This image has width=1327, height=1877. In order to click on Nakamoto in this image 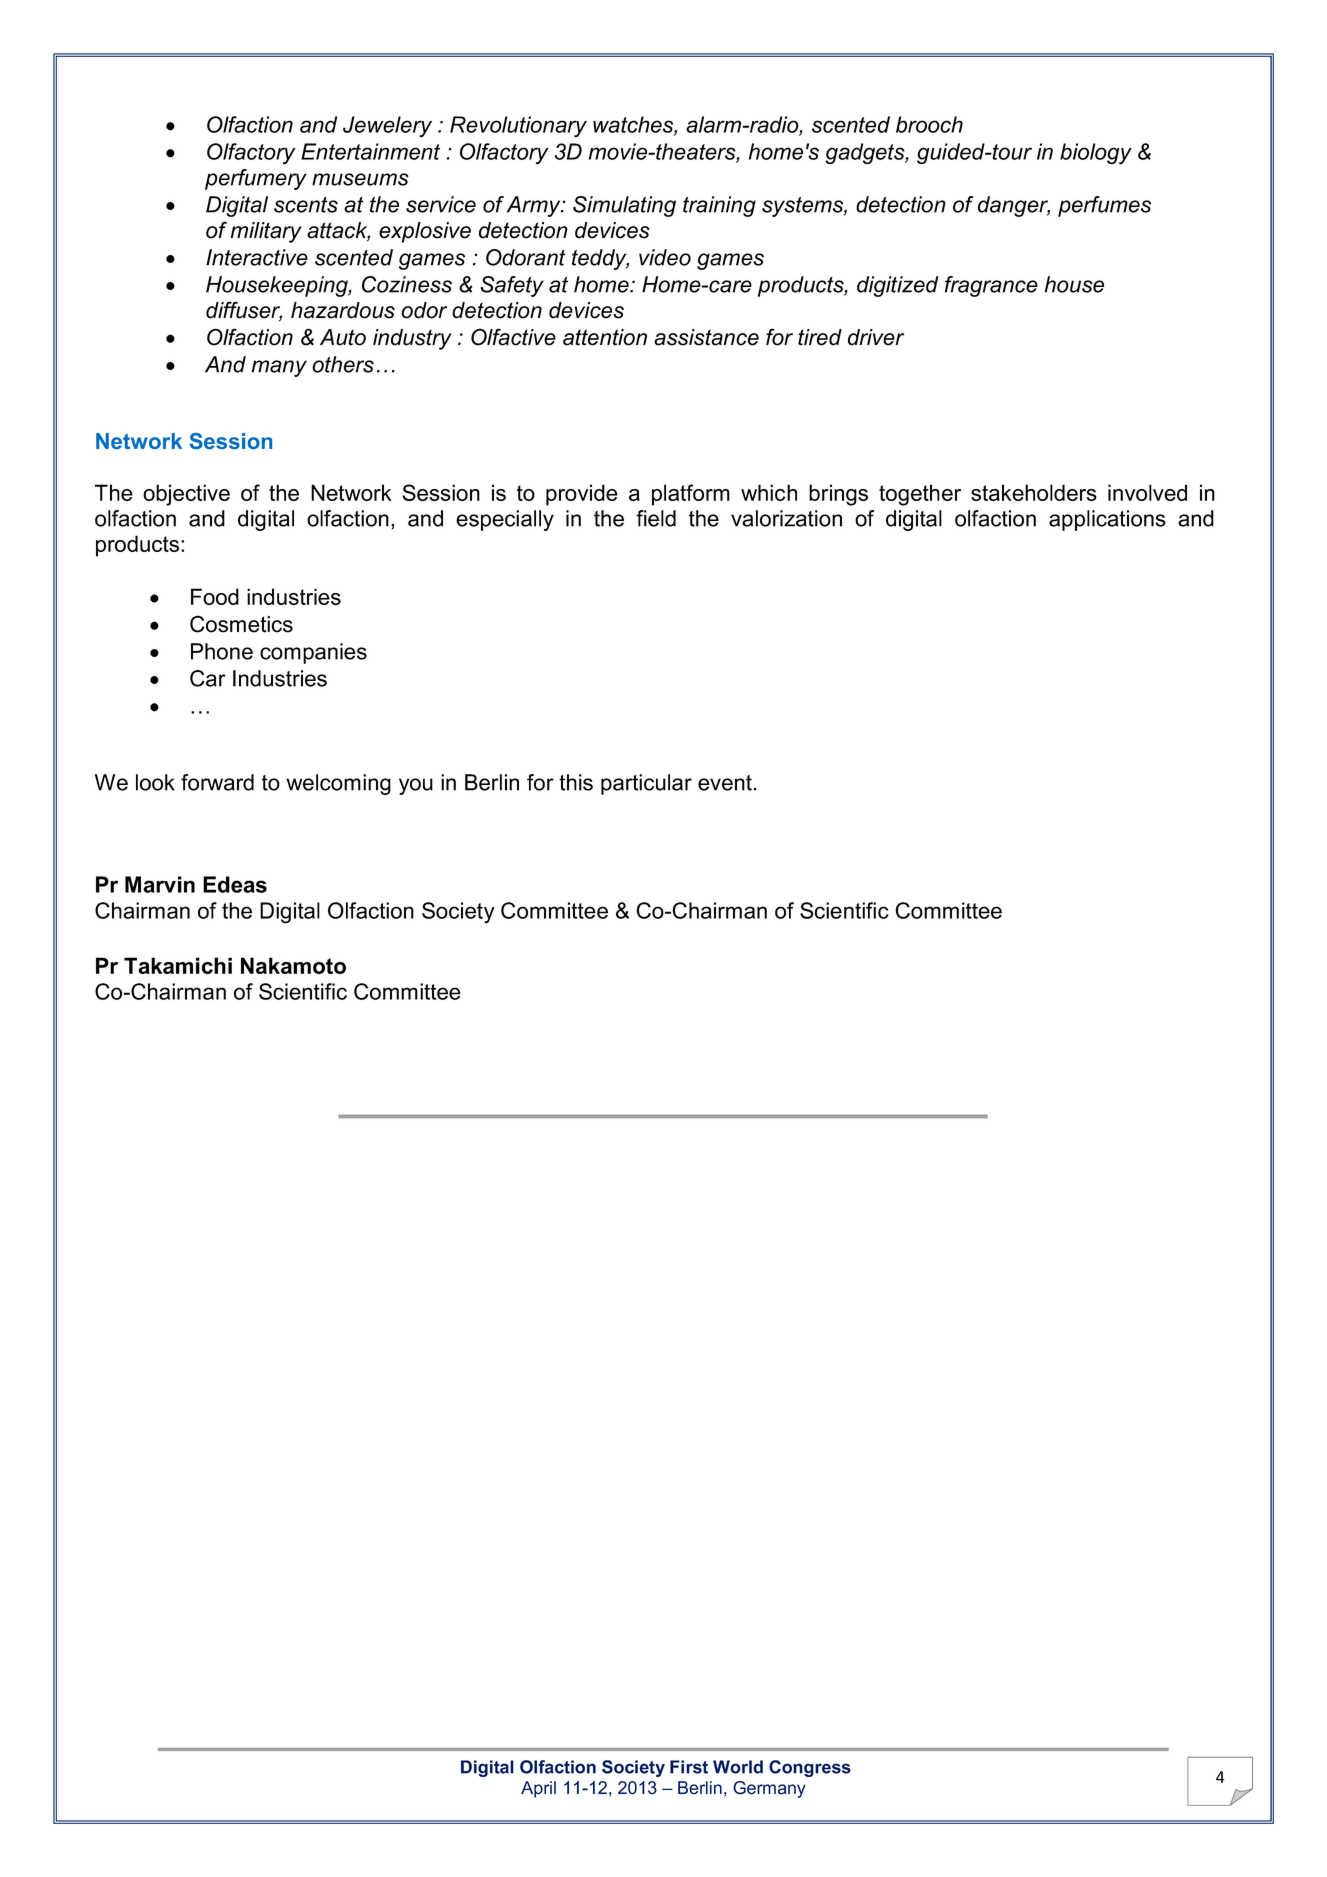, I will do `click(293, 965)`.
